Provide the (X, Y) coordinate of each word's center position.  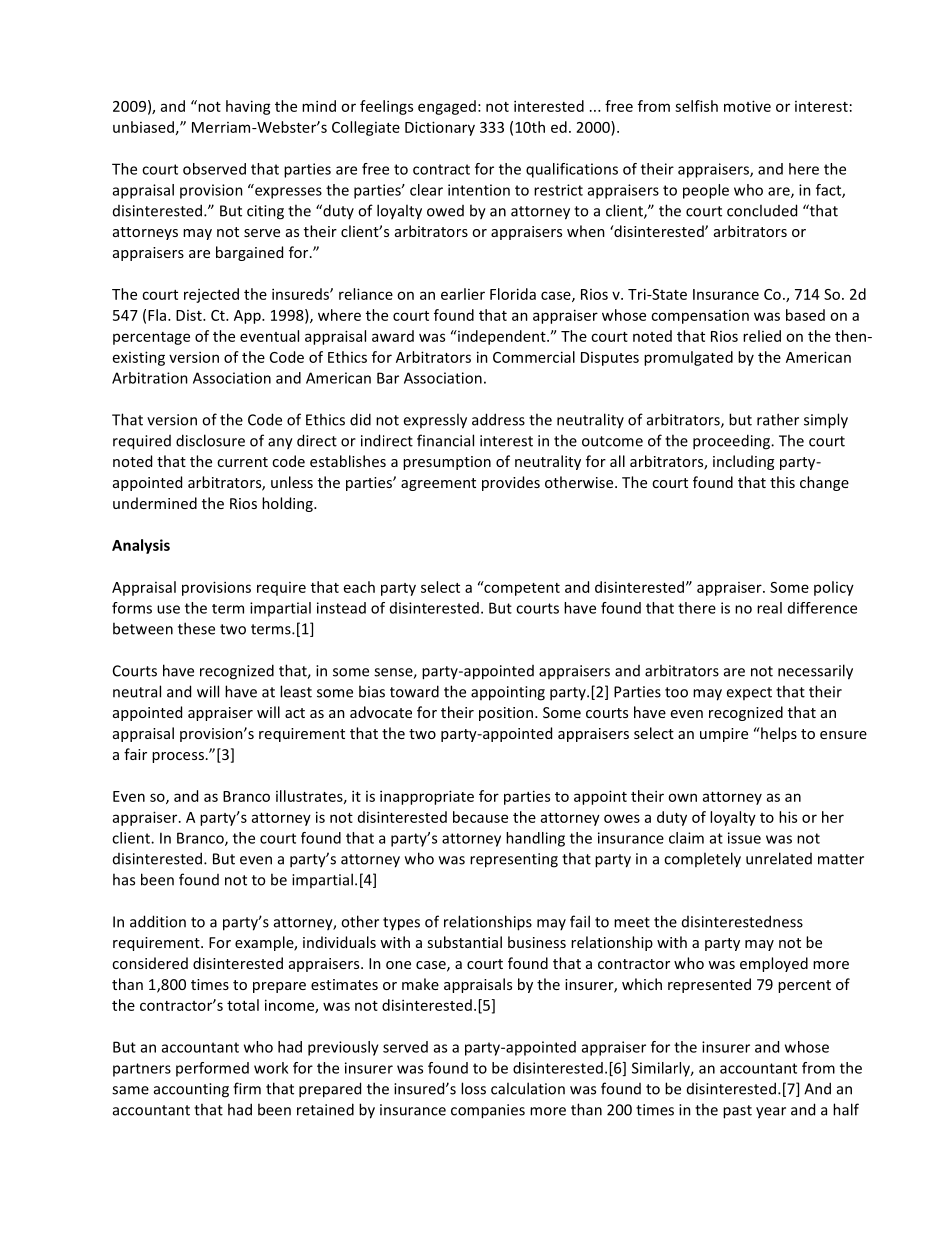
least (296, 691)
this (782, 482)
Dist (190, 315)
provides (511, 483)
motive (747, 106)
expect (749, 693)
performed (212, 1069)
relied (762, 336)
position (506, 714)
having (248, 107)
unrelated (779, 858)
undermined (155, 503)
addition (158, 921)
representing (514, 860)
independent (502, 337)
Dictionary (440, 128)
